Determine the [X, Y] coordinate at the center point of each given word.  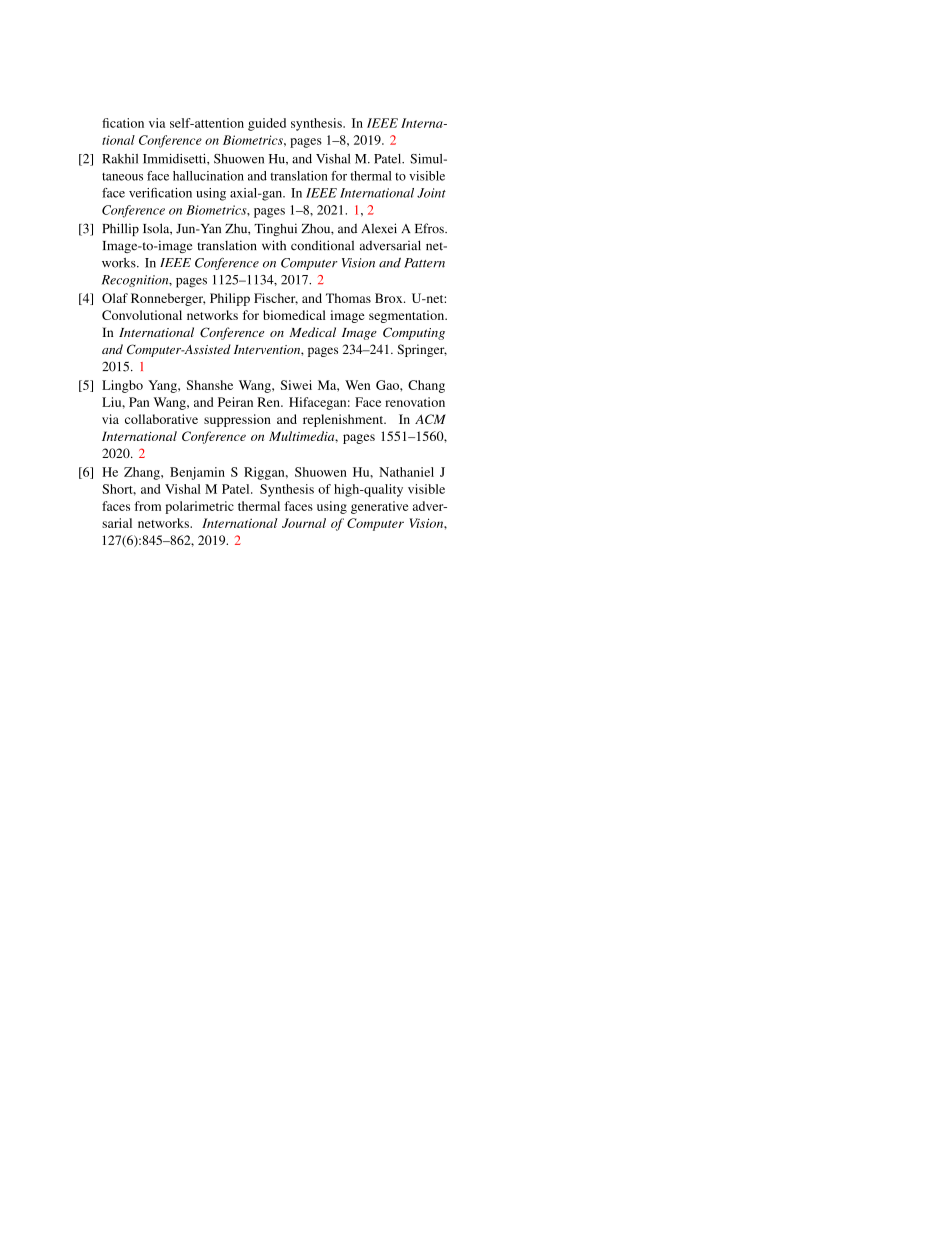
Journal [304, 523]
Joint [431, 193]
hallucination [208, 176]
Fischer [276, 299]
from [147, 506]
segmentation [408, 316]
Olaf [115, 298]
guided [267, 124]
